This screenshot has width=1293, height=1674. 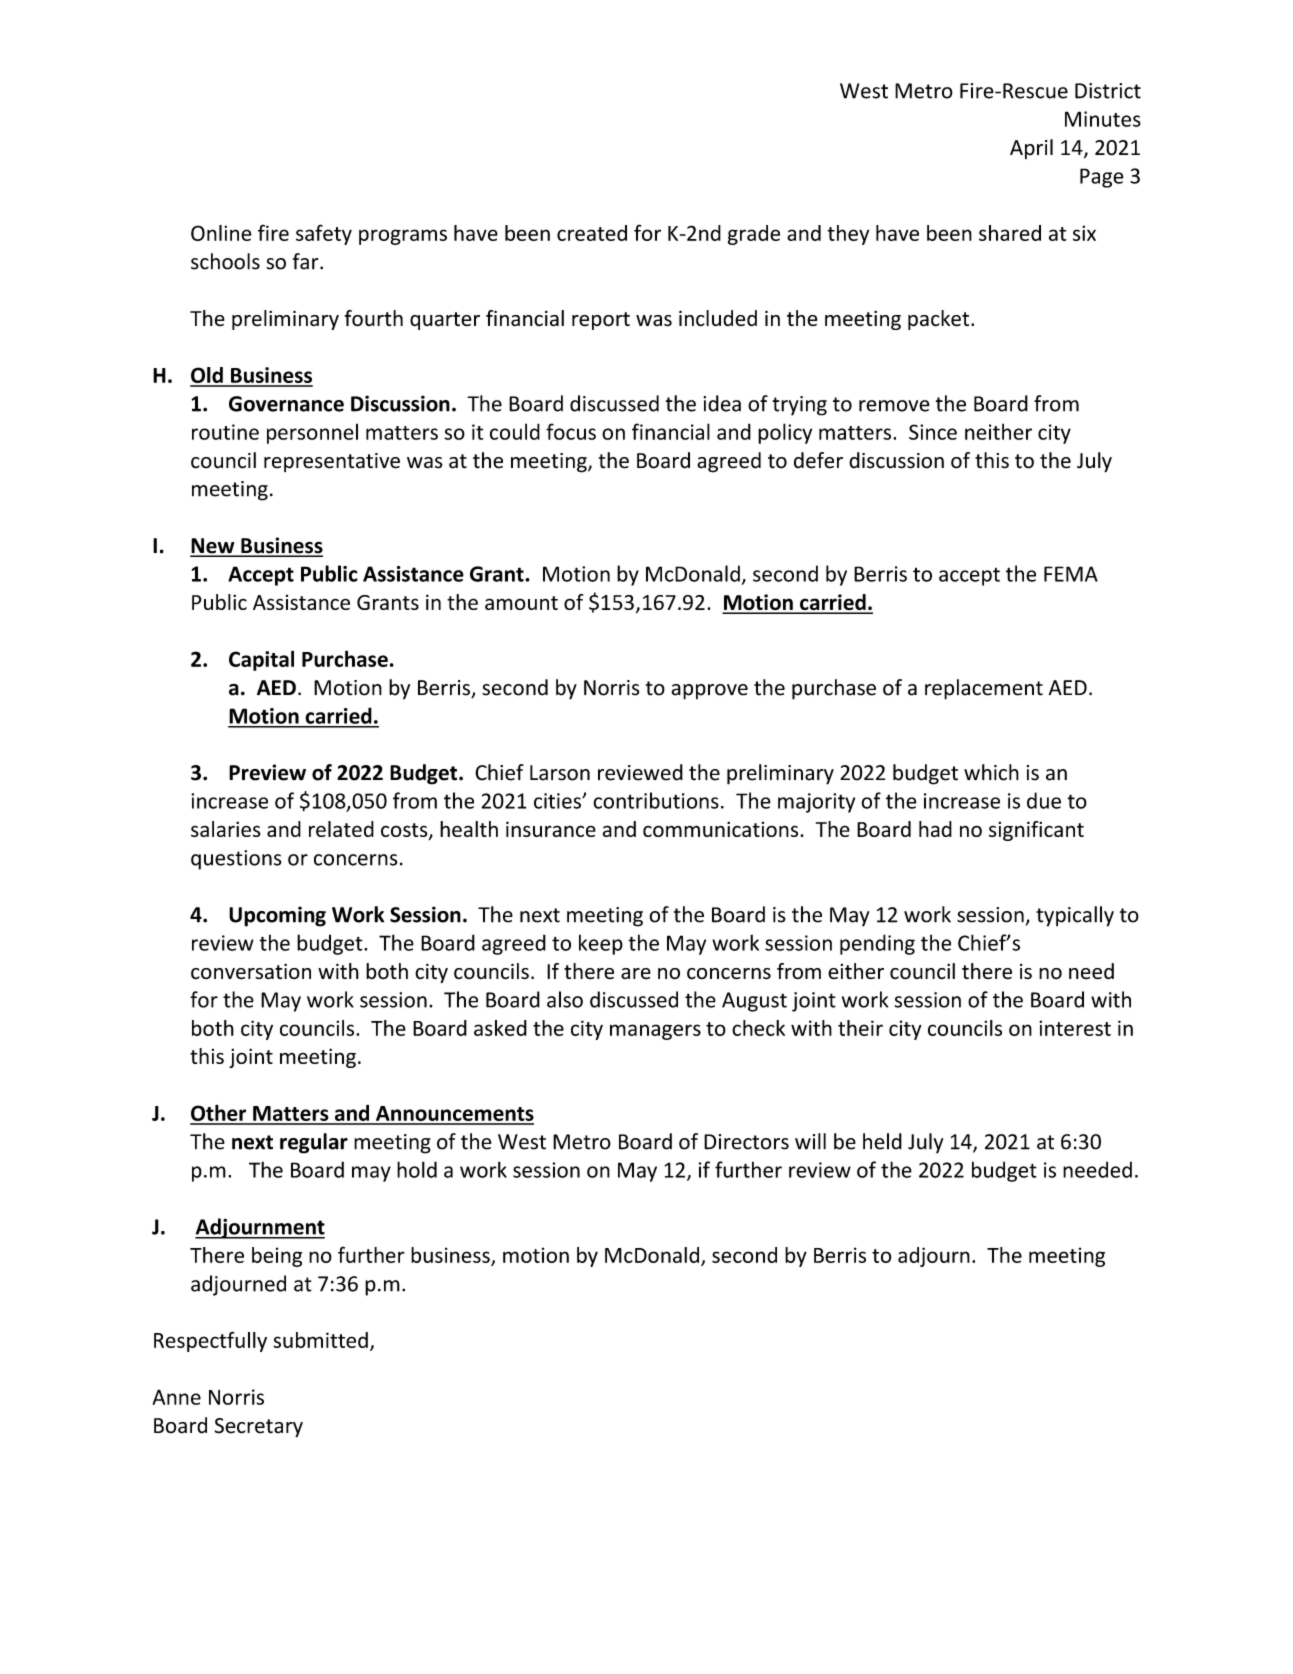 I want to click on safety, so click(x=324, y=234).
